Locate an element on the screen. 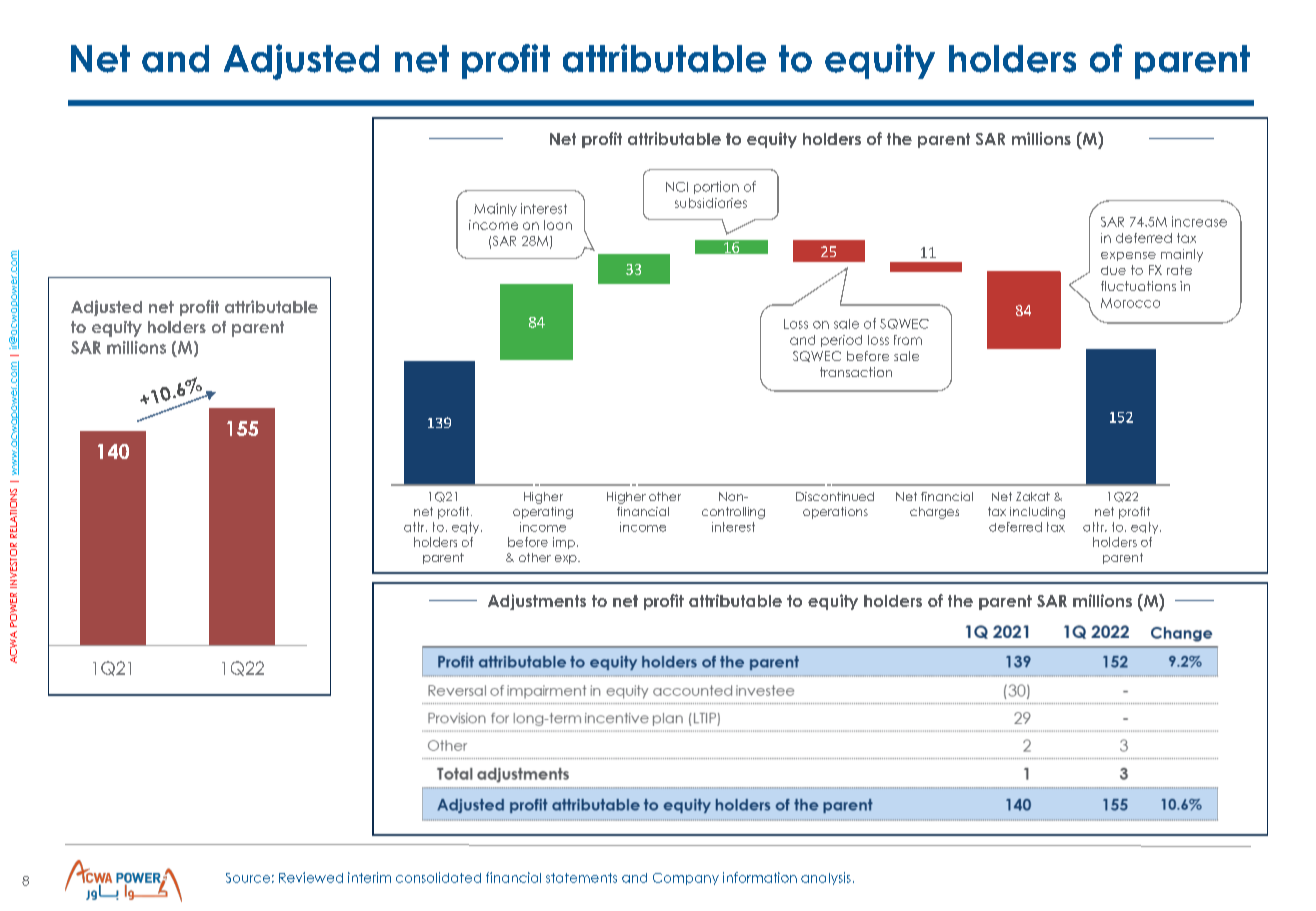 The width and height of the screenshot is (1316, 911). including is located at coordinates (1037, 513).
